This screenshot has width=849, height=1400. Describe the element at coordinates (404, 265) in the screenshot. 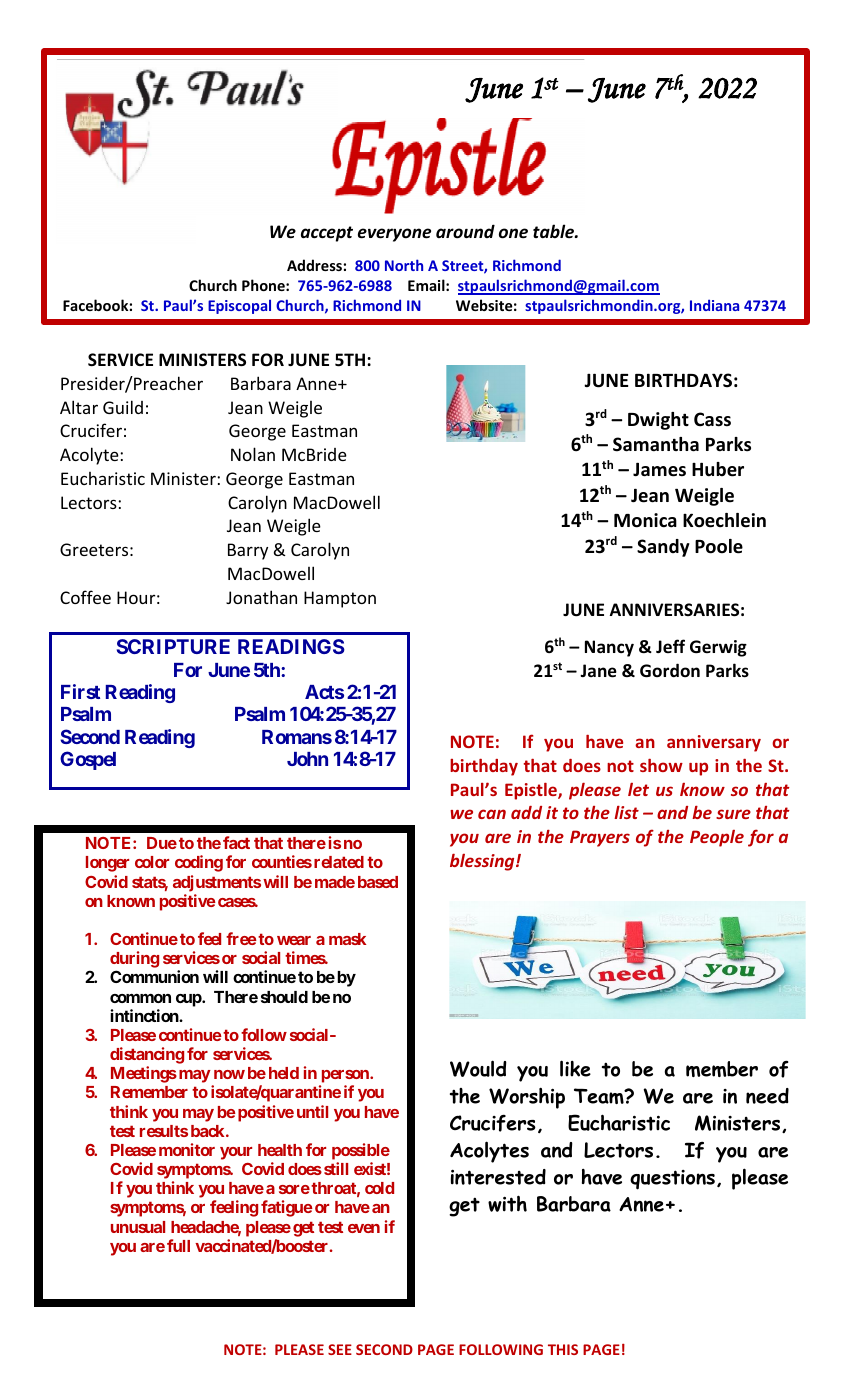

I see `North` at that location.
